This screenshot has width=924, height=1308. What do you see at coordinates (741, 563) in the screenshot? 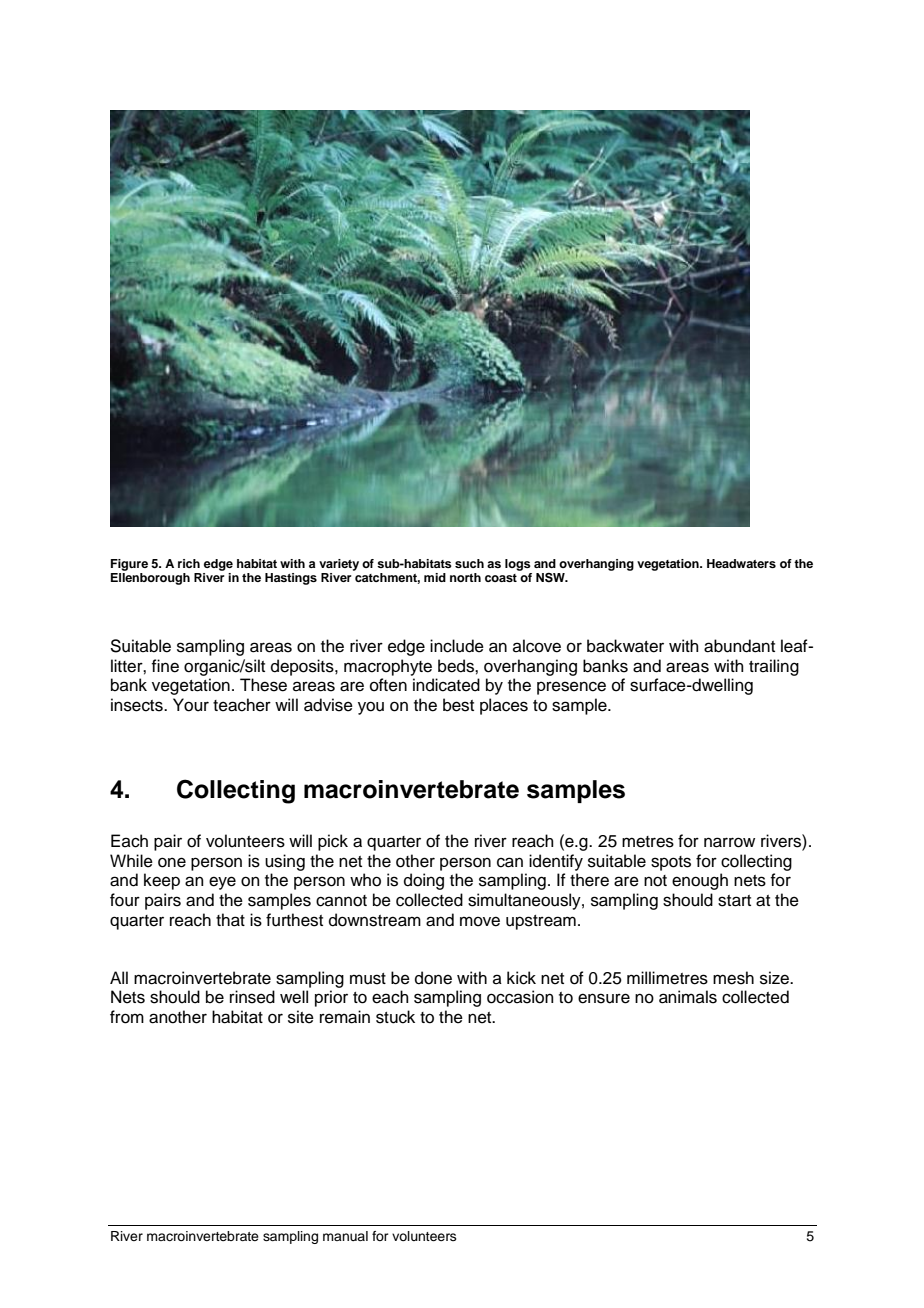
I see `Headwaters` at bounding box center [741, 563].
